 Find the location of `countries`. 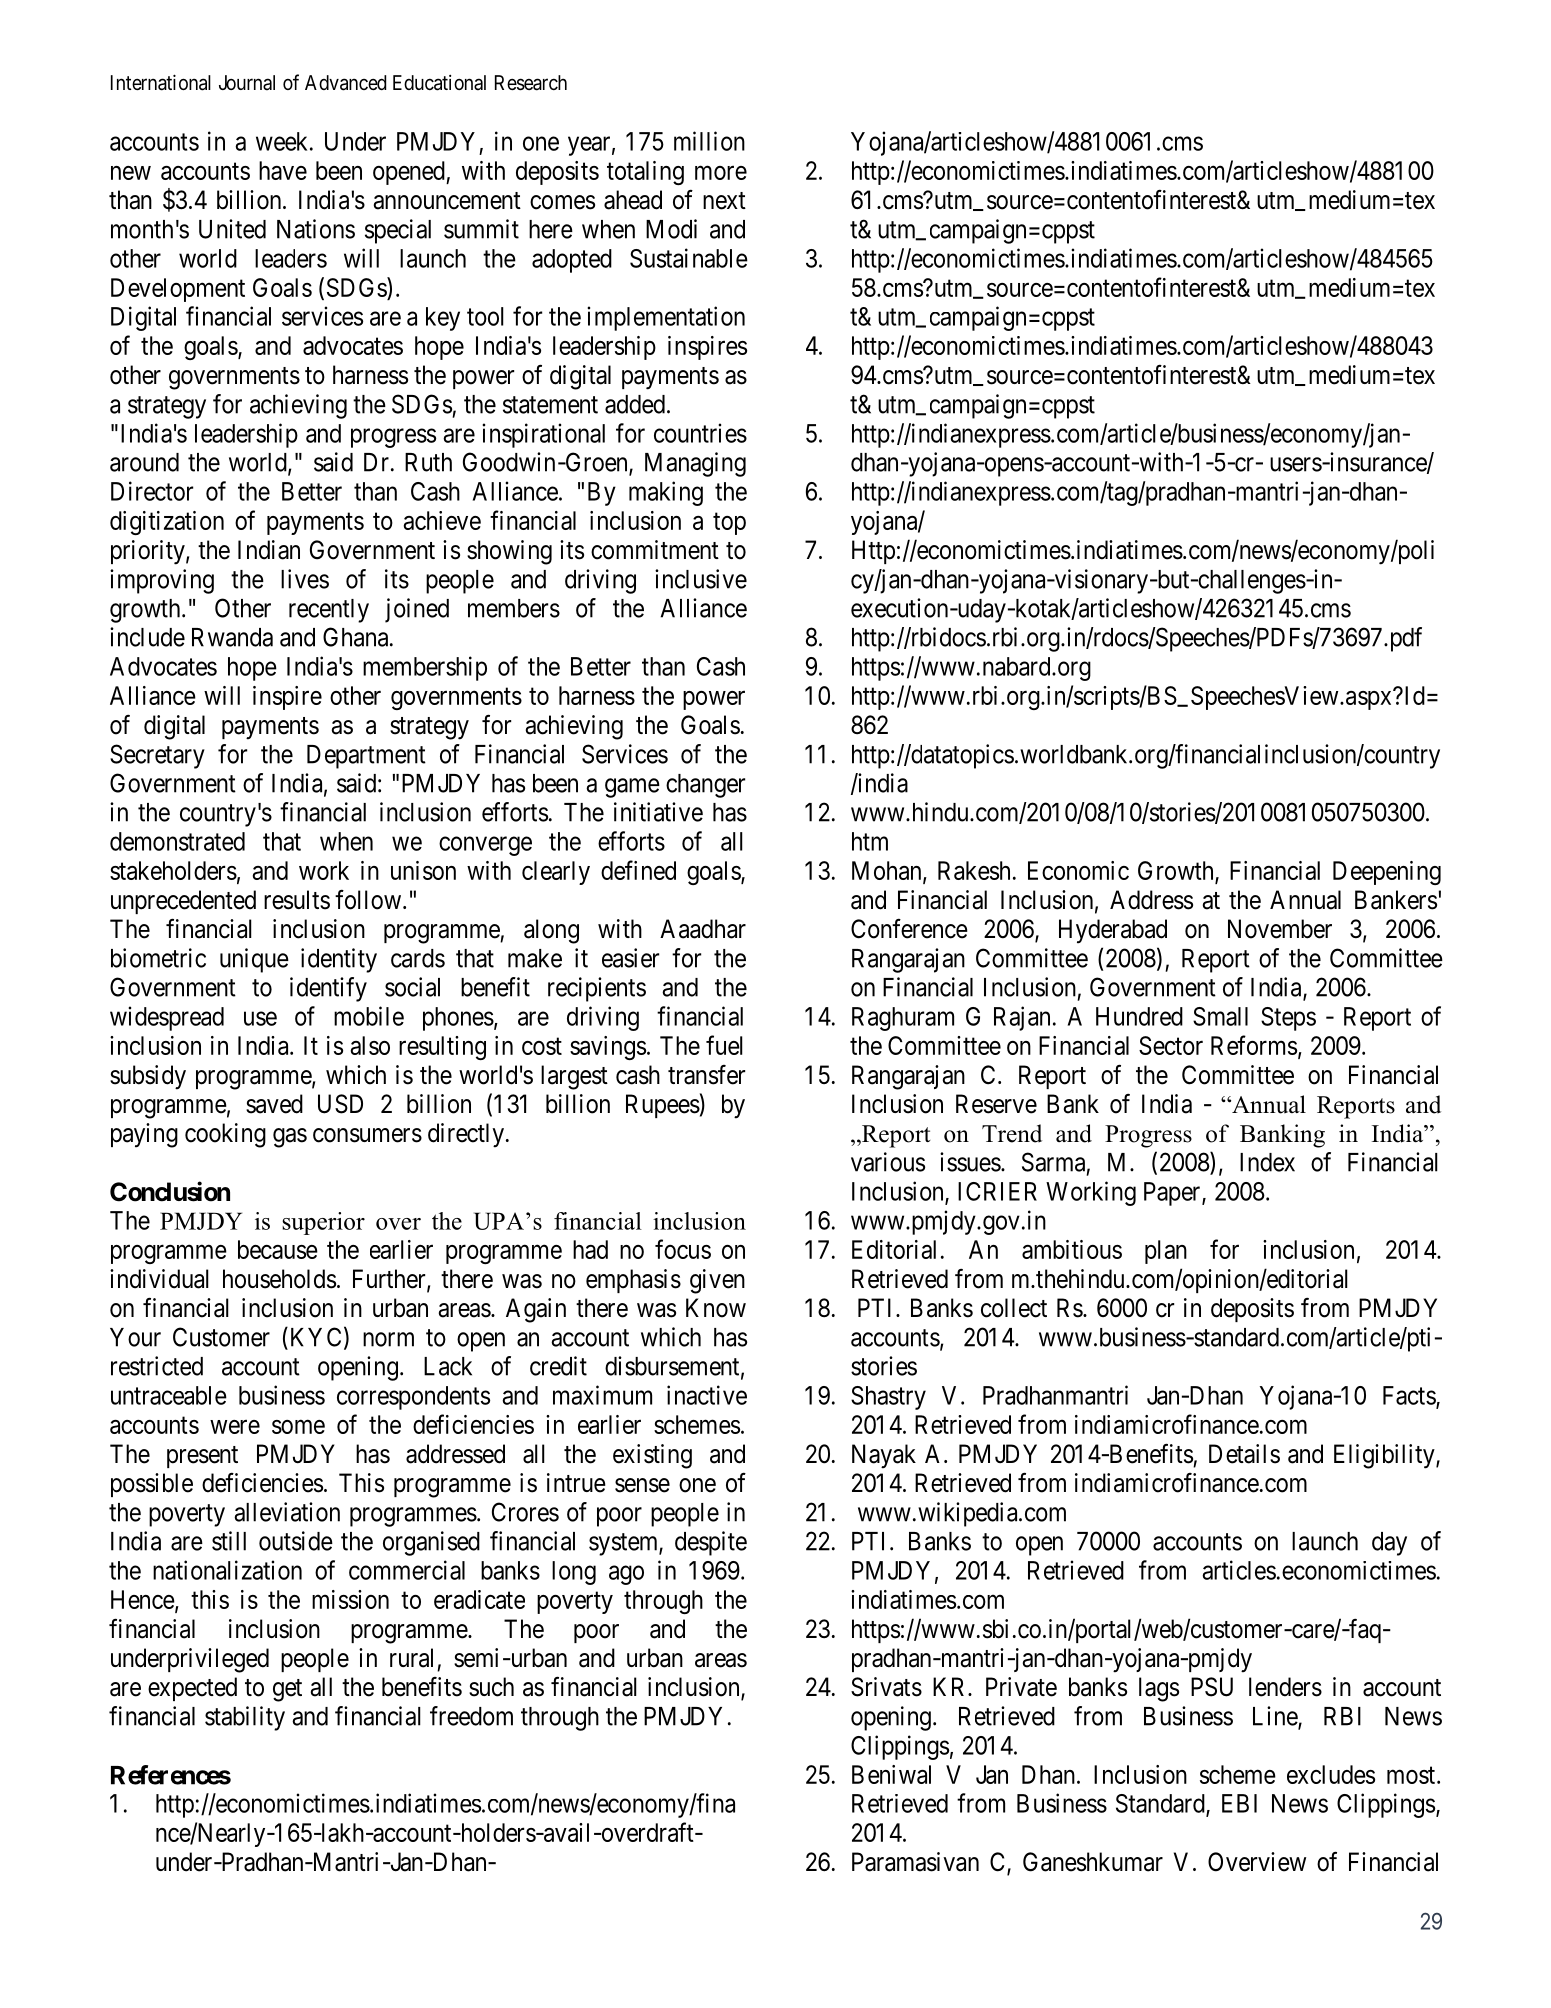

countries is located at coordinates (700, 433).
